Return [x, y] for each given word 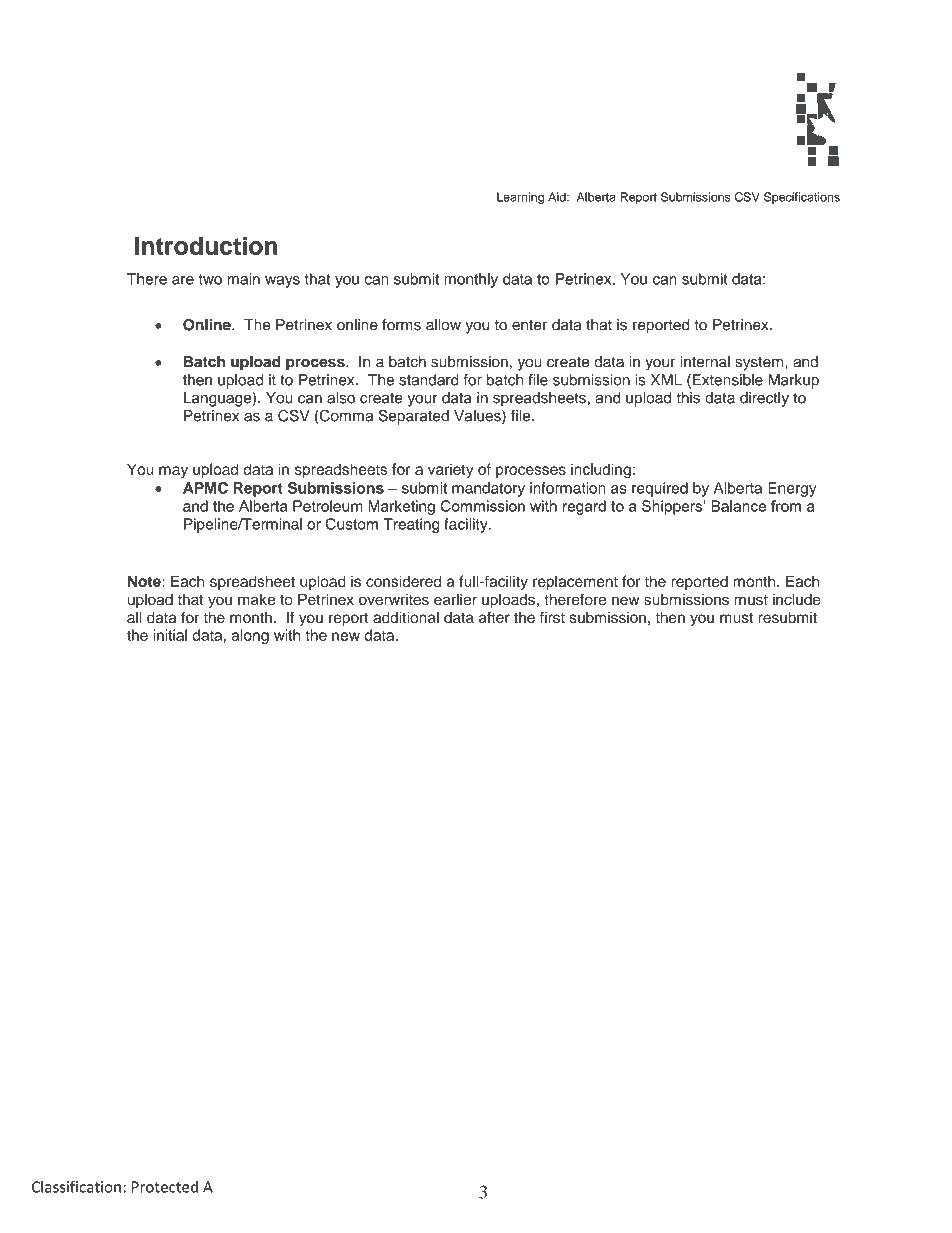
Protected [165, 1187]
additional [406, 617]
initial [170, 635]
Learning [520, 198]
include [797, 599]
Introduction [206, 245]
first [552, 617]
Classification [76, 1186]
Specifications [802, 198]
